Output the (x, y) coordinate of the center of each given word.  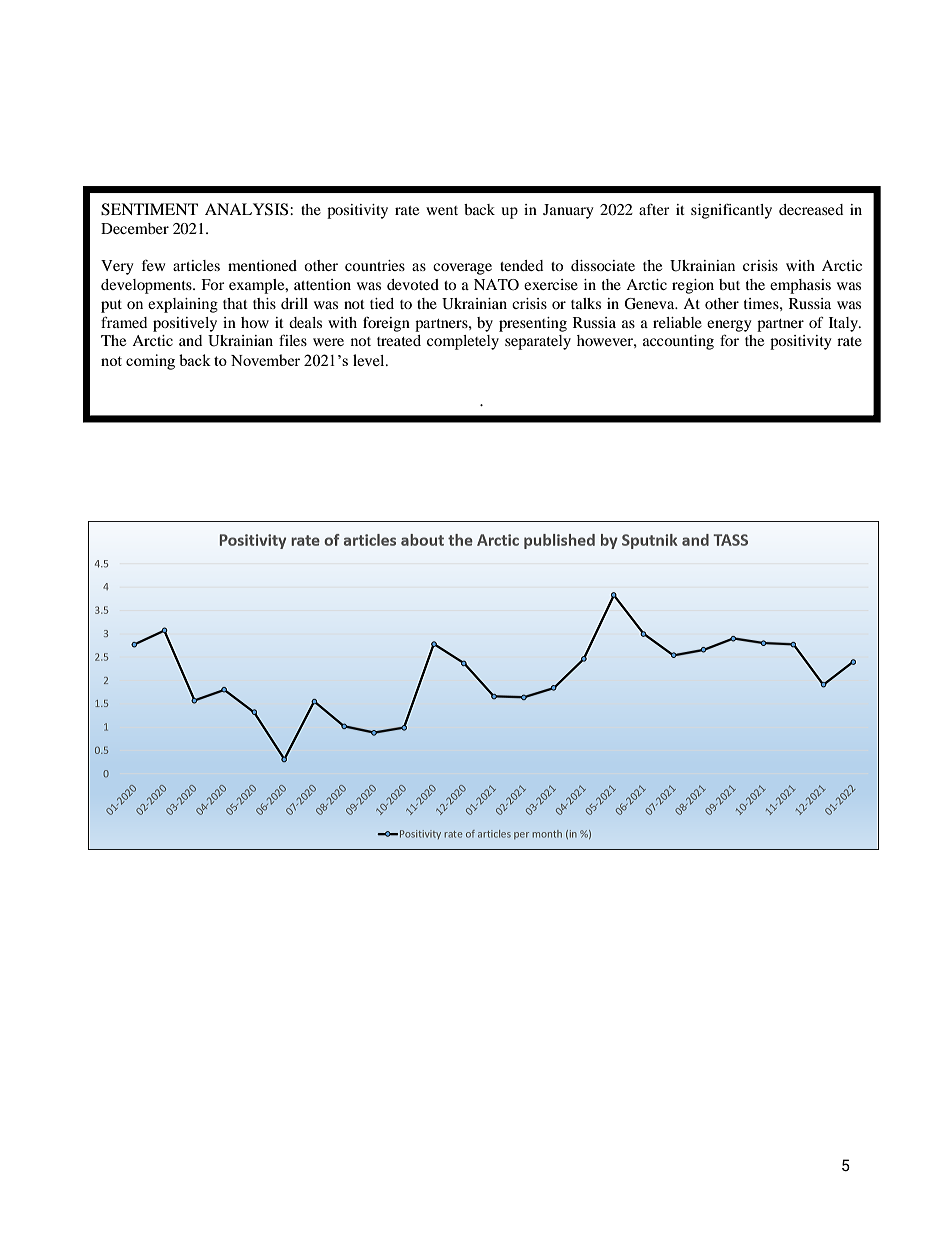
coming (150, 362)
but (729, 284)
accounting (678, 342)
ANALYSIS (248, 209)
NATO (496, 285)
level (370, 360)
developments (147, 286)
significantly (731, 211)
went (442, 210)
